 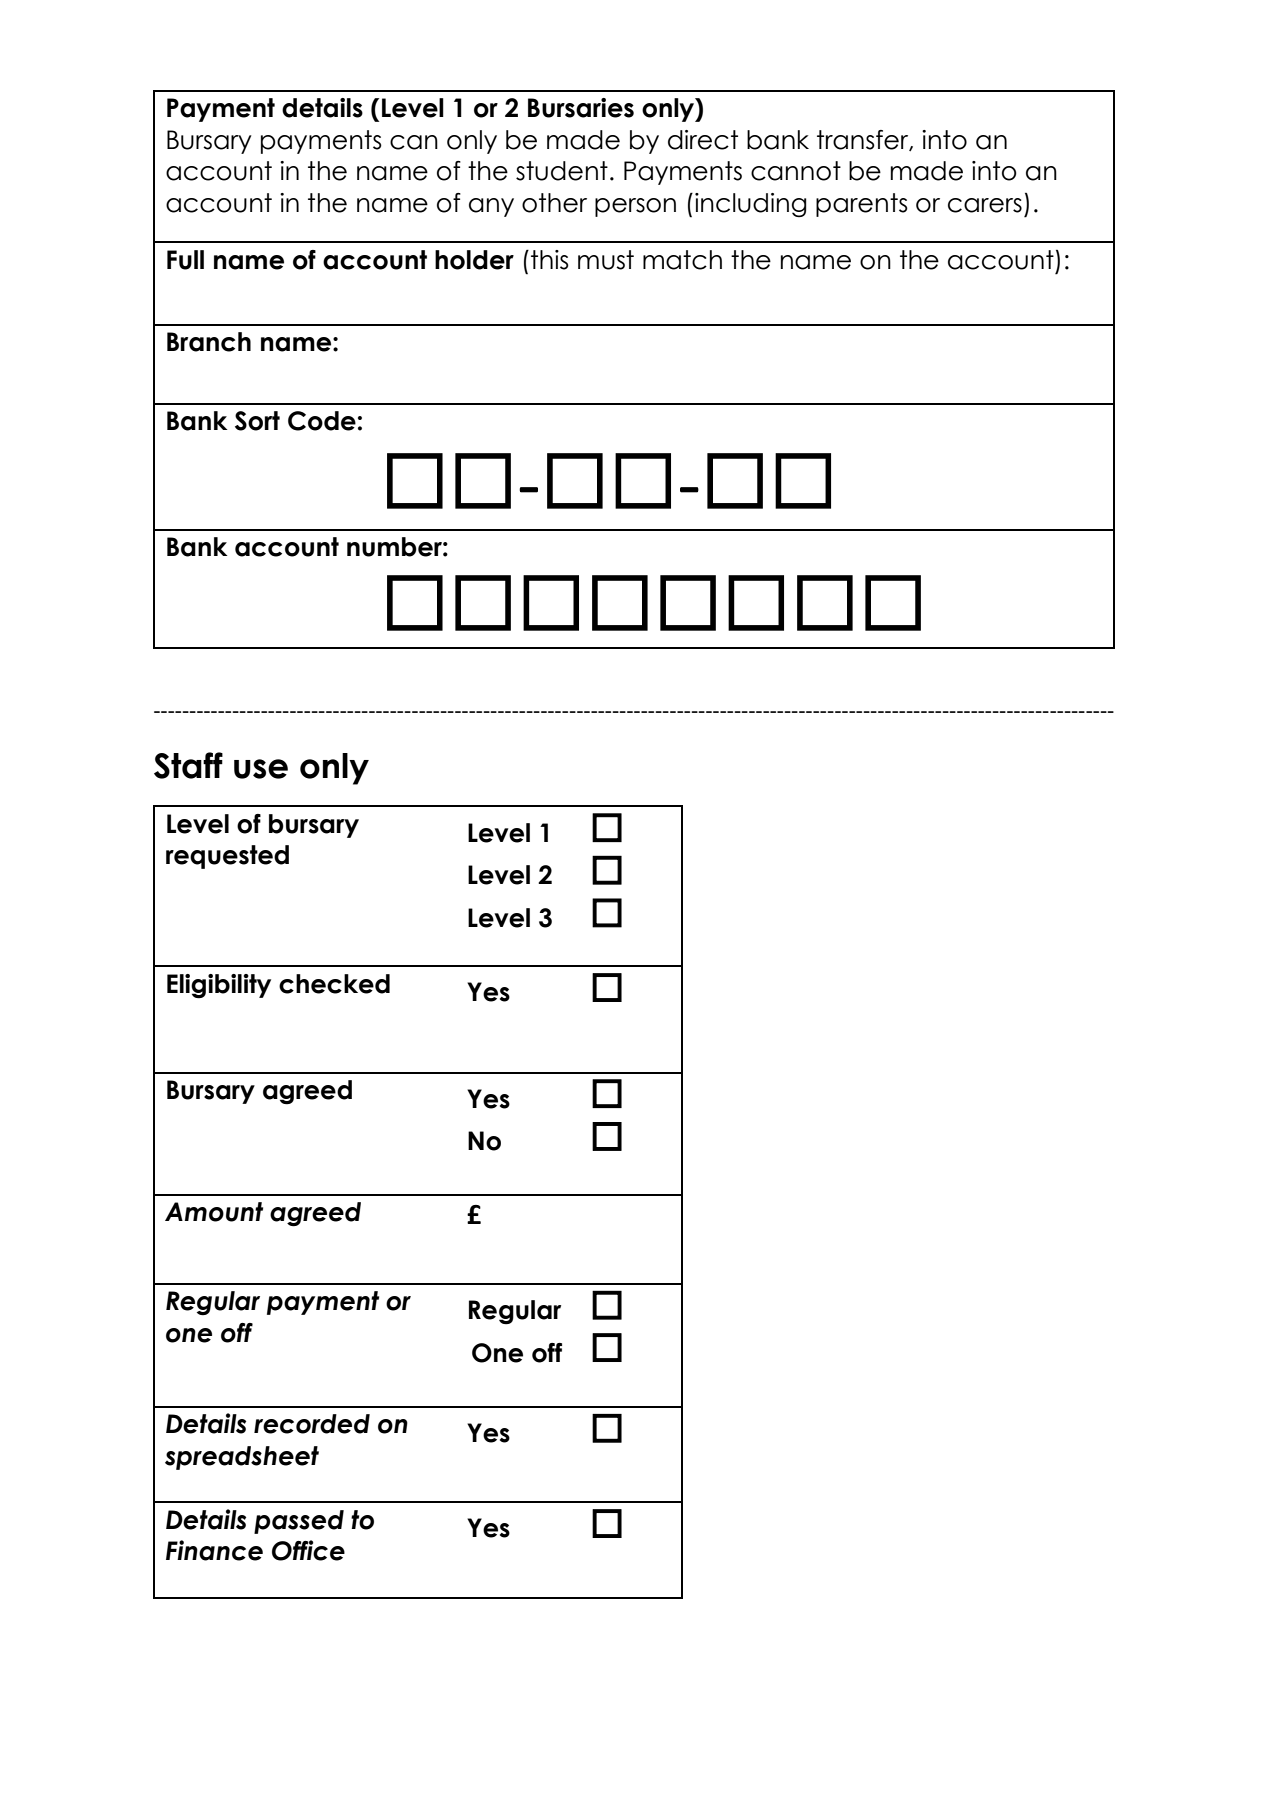 What do you see at coordinates (214, 1212) in the image?
I see `Amount` at bounding box center [214, 1212].
